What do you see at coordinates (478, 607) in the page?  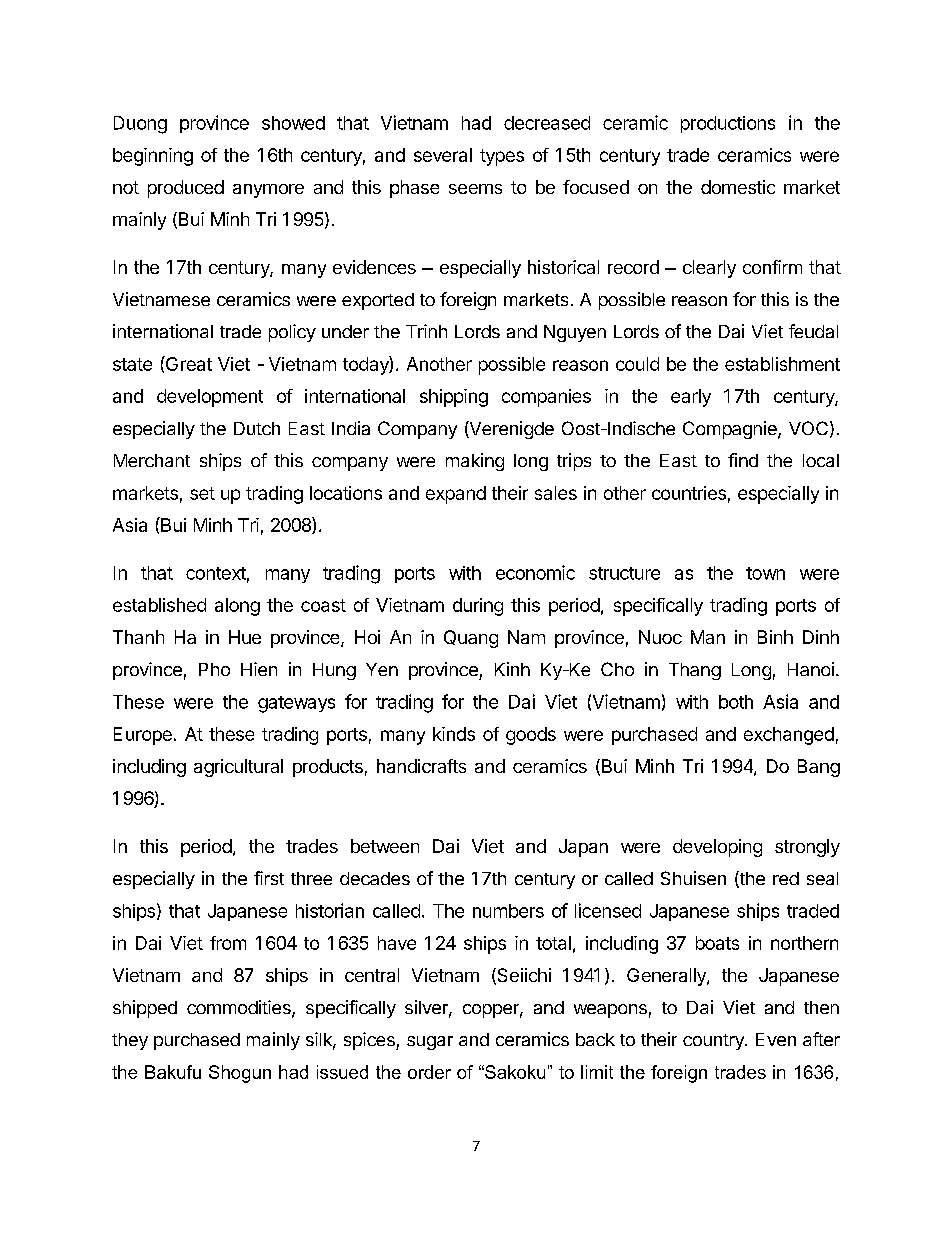 I see `during` at bounding box center [478, 607].
